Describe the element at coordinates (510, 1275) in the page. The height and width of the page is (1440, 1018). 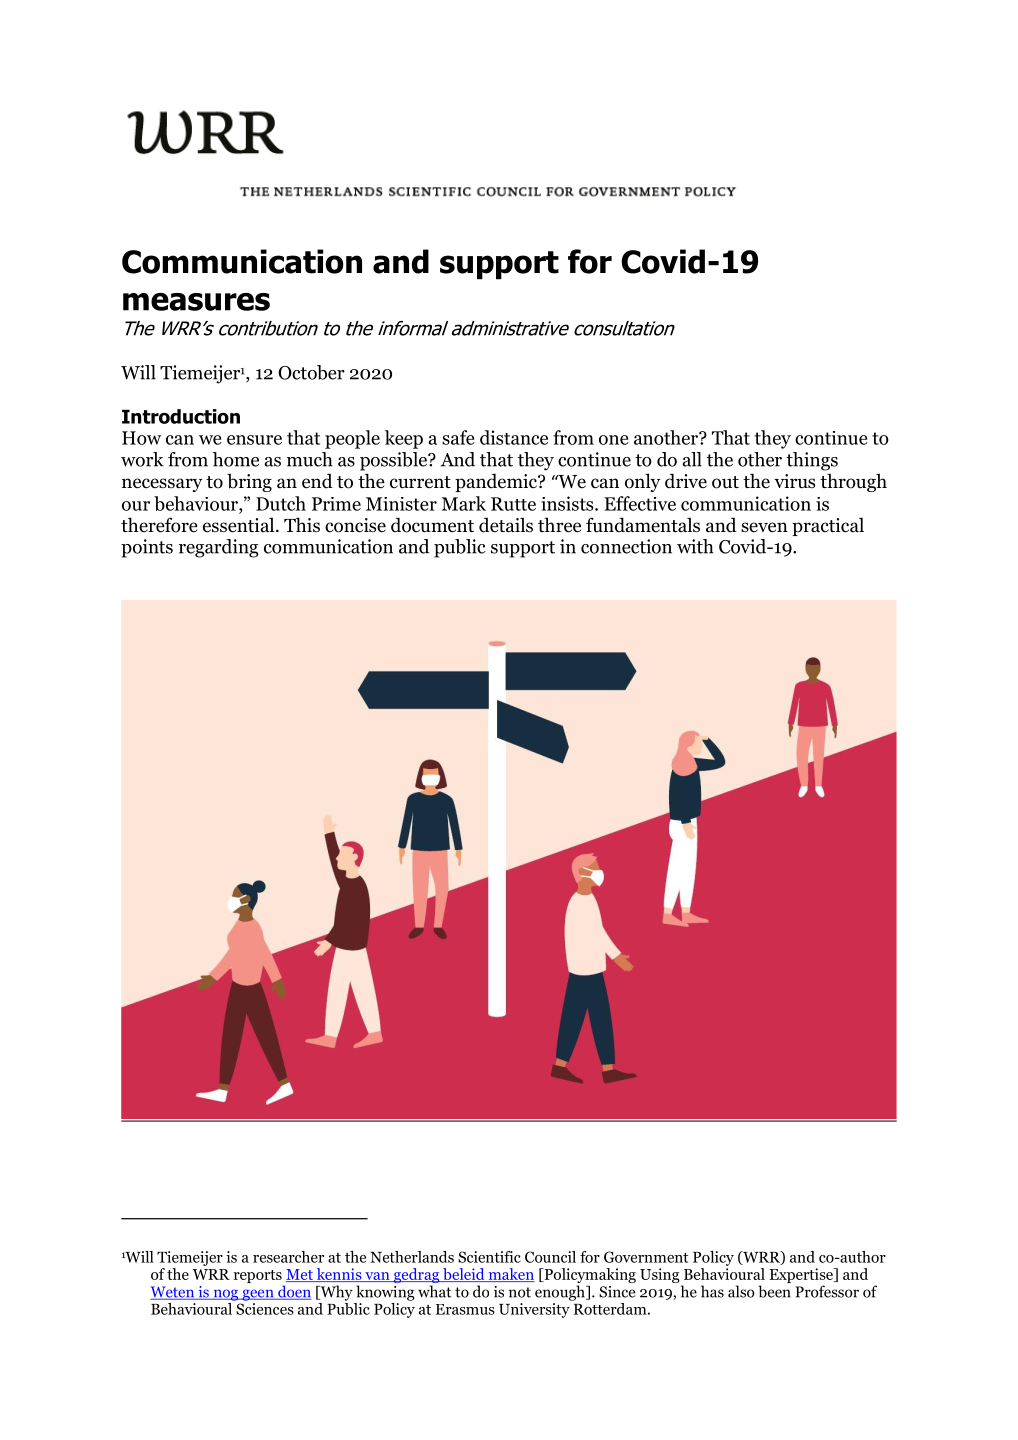
I see `maken` at that location.
